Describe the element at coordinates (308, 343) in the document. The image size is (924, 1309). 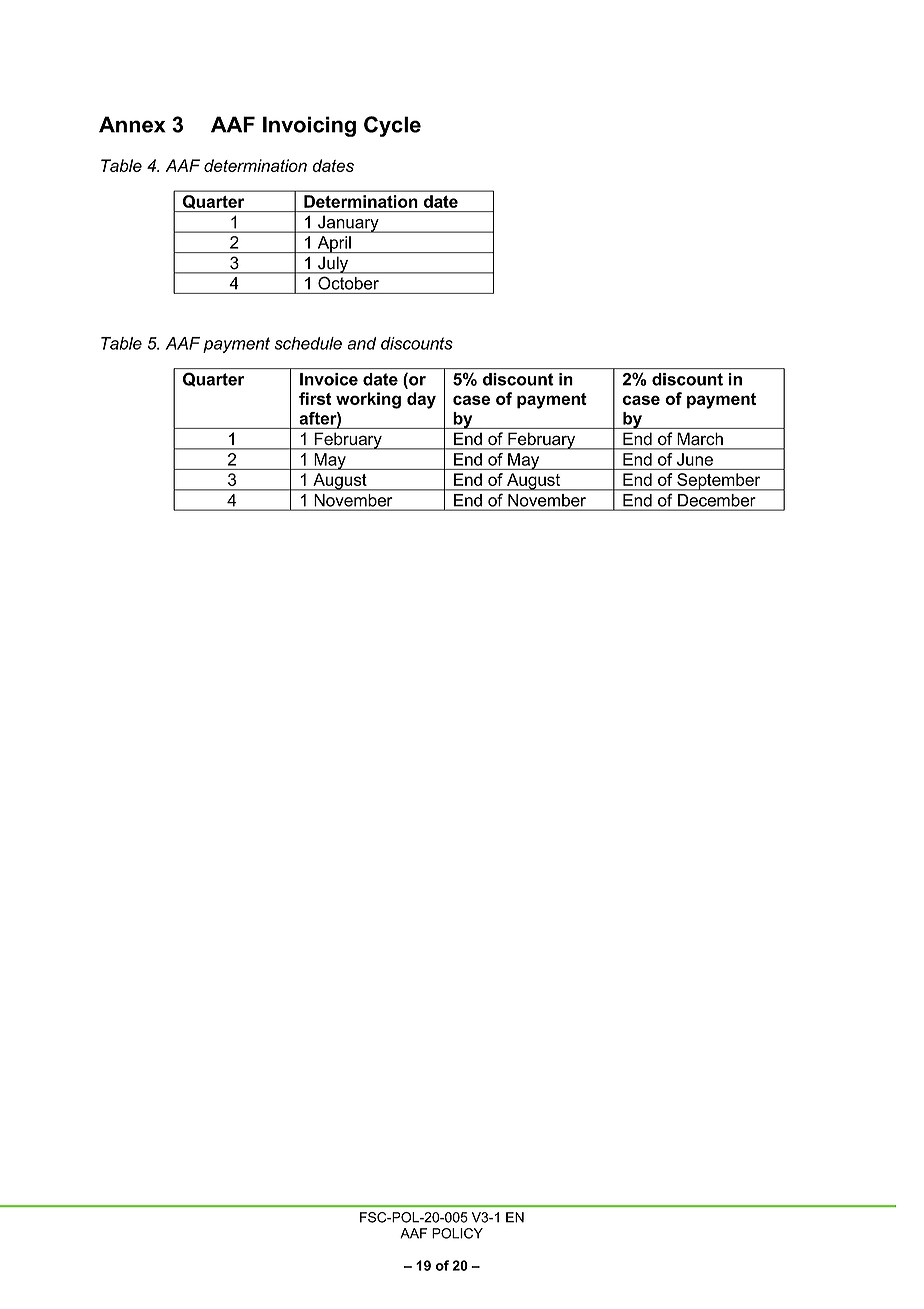
I see `schedule` at that location.
